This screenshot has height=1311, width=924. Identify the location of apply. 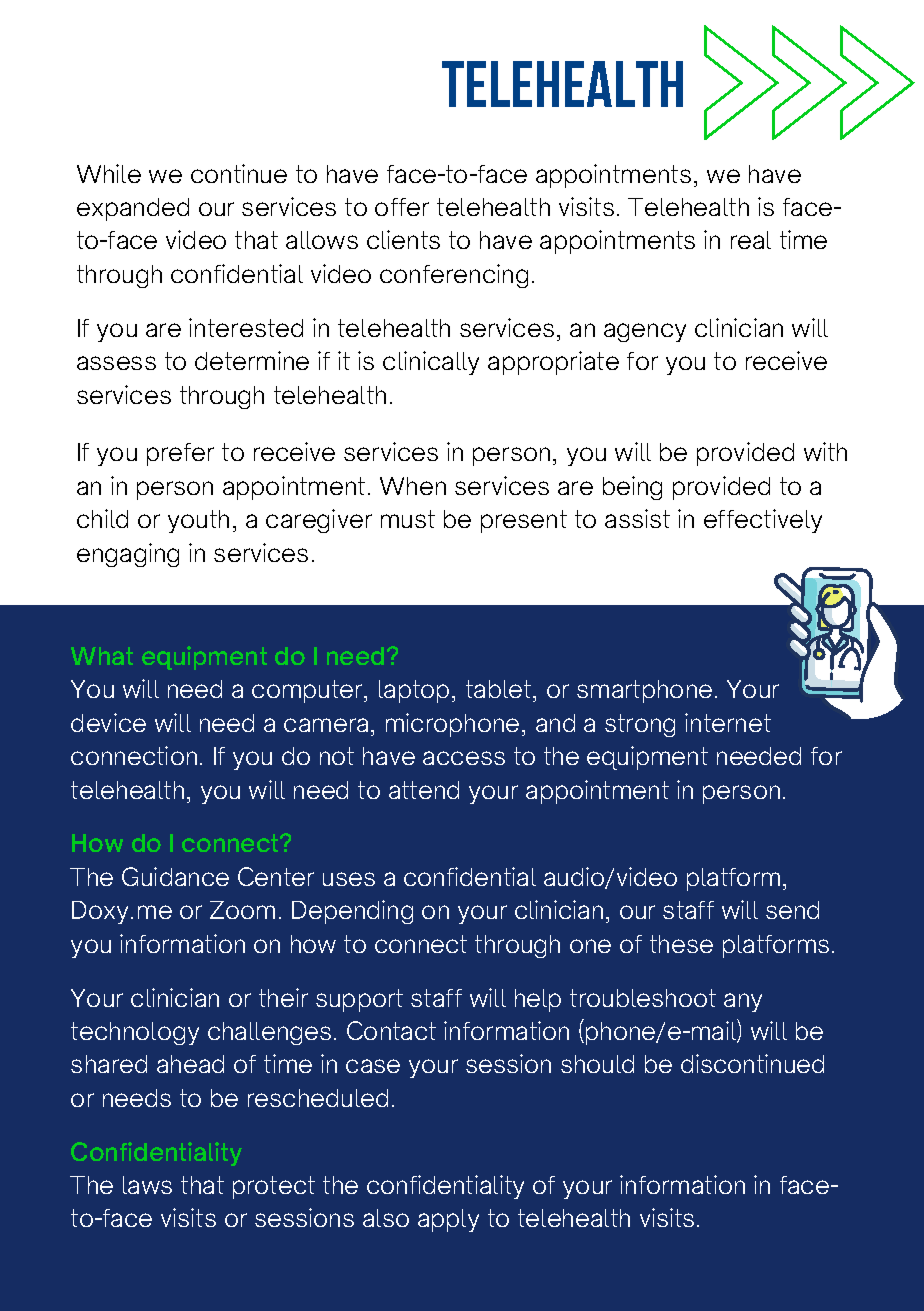
(448, 1220).
